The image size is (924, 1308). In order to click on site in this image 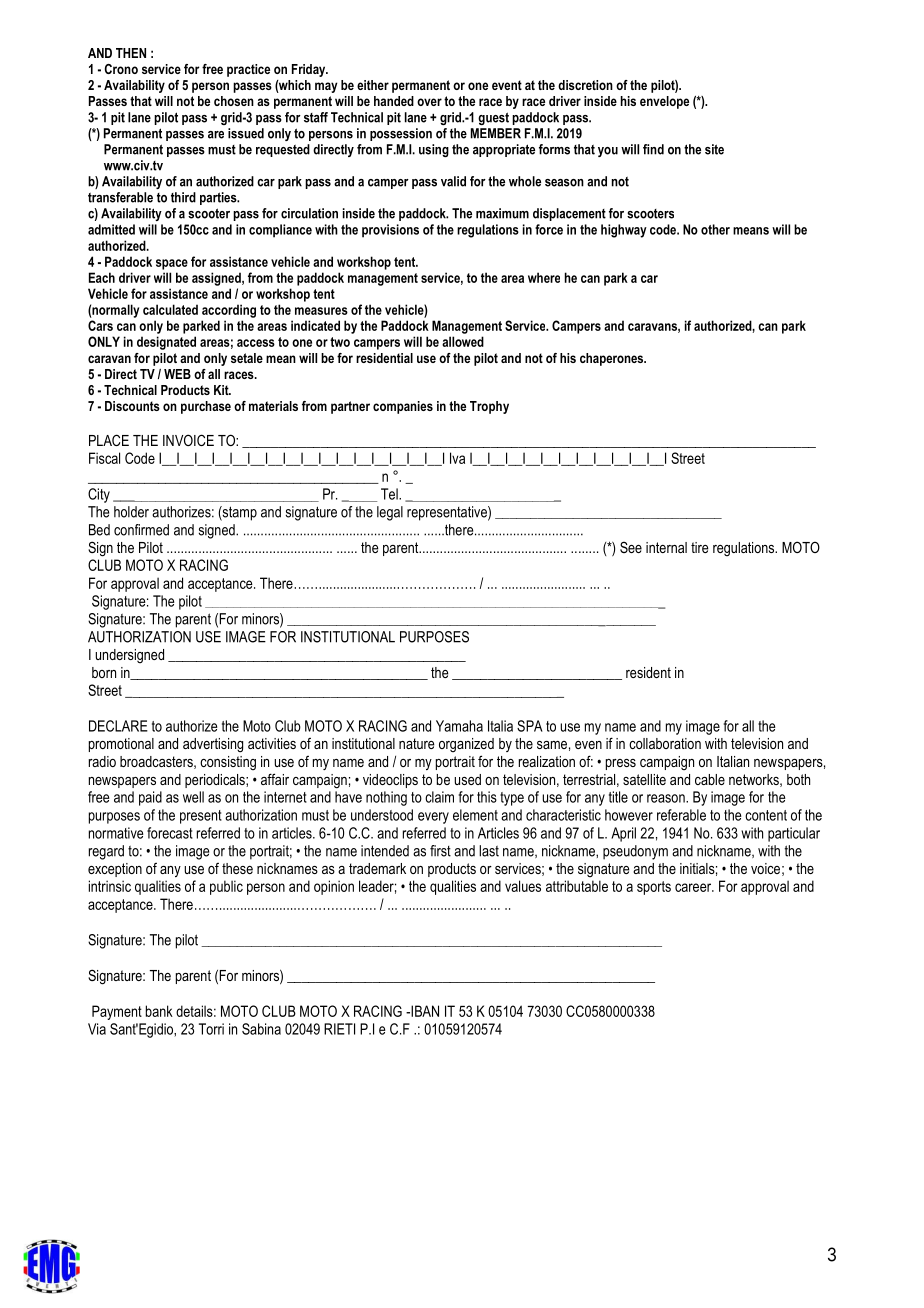, I will do `click(714, 149)`.
